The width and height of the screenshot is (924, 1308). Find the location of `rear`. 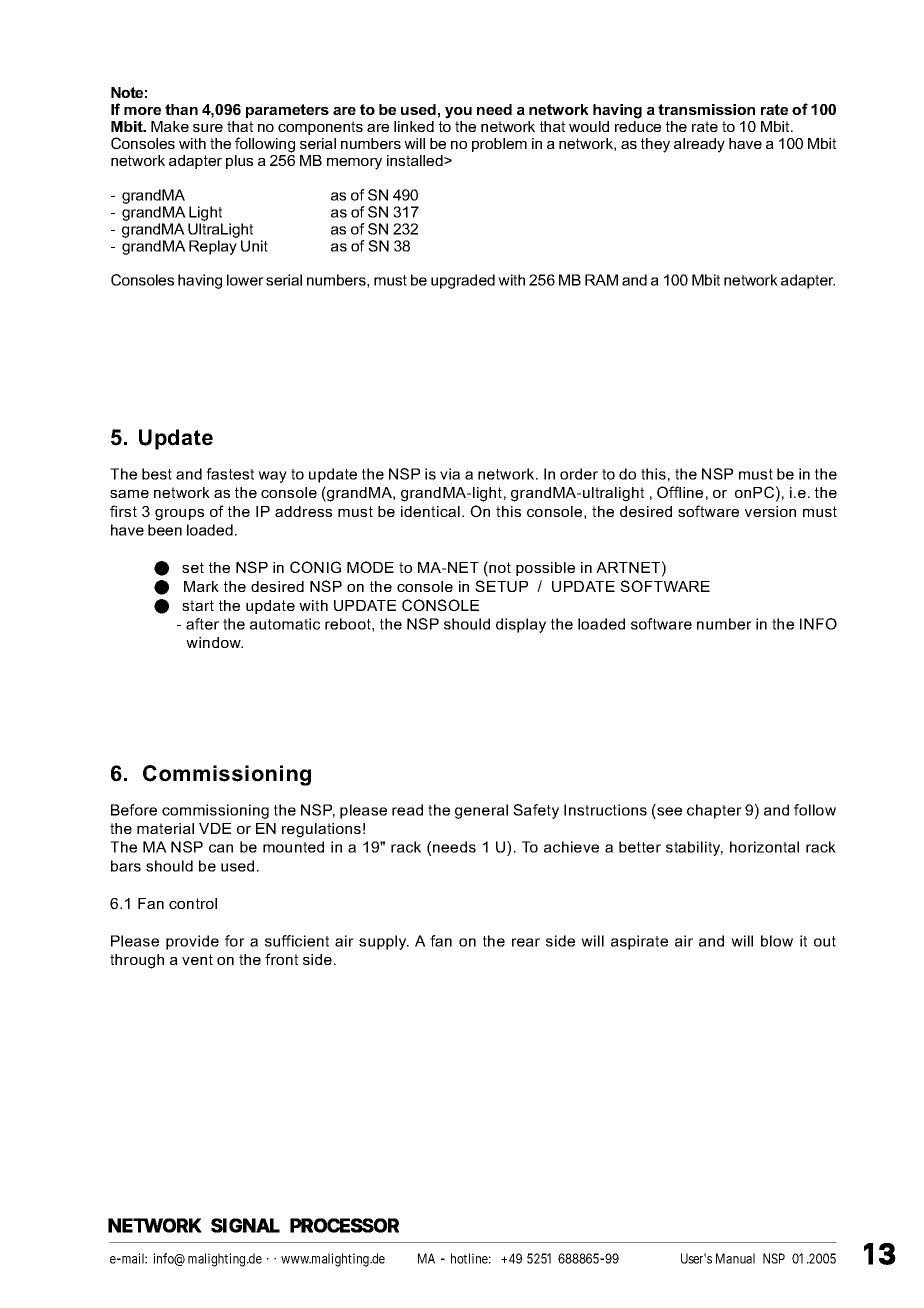

rear is located at coordinates (526, 942).
